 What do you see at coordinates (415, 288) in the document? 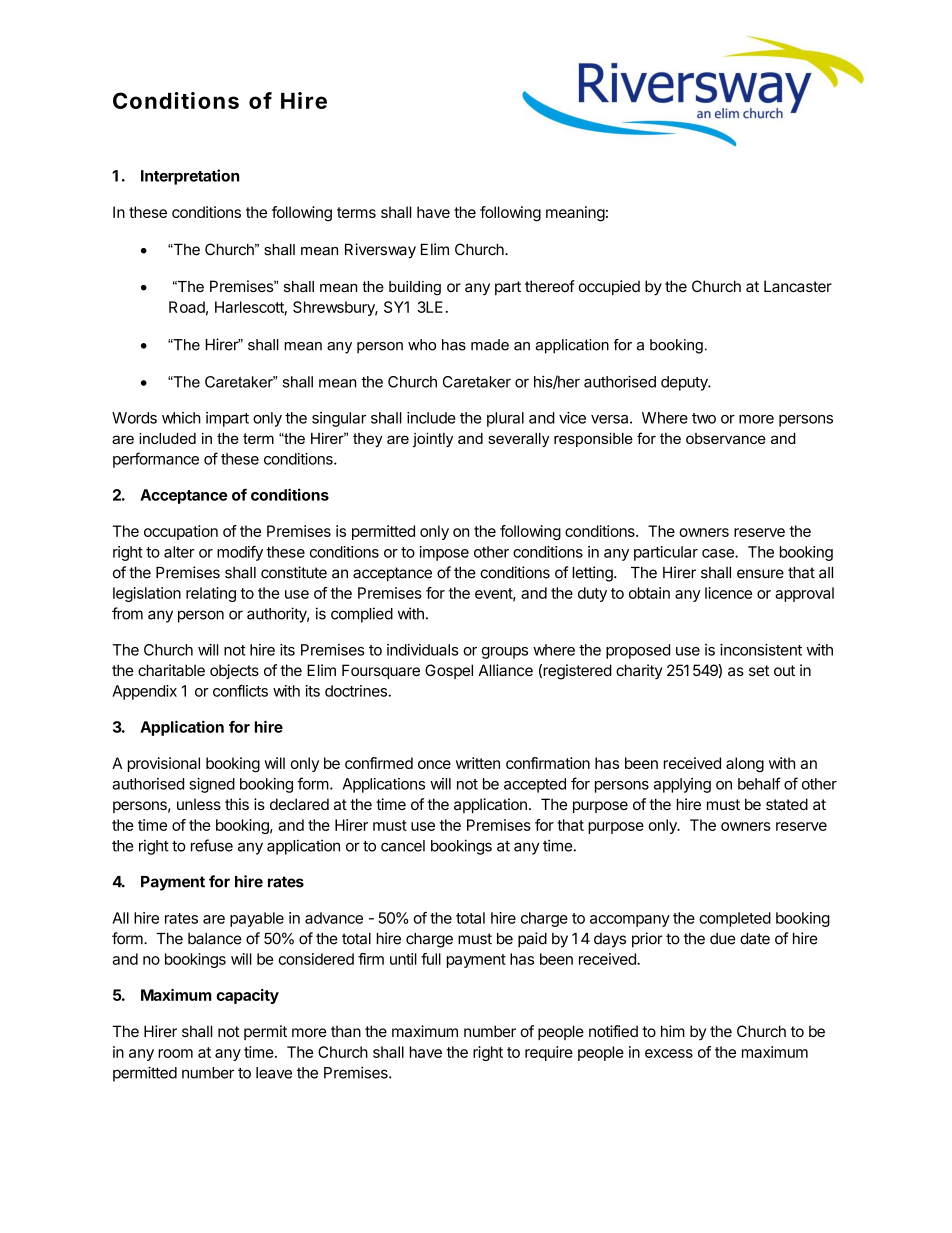
I see `building` at bounding box center [415, 288].
